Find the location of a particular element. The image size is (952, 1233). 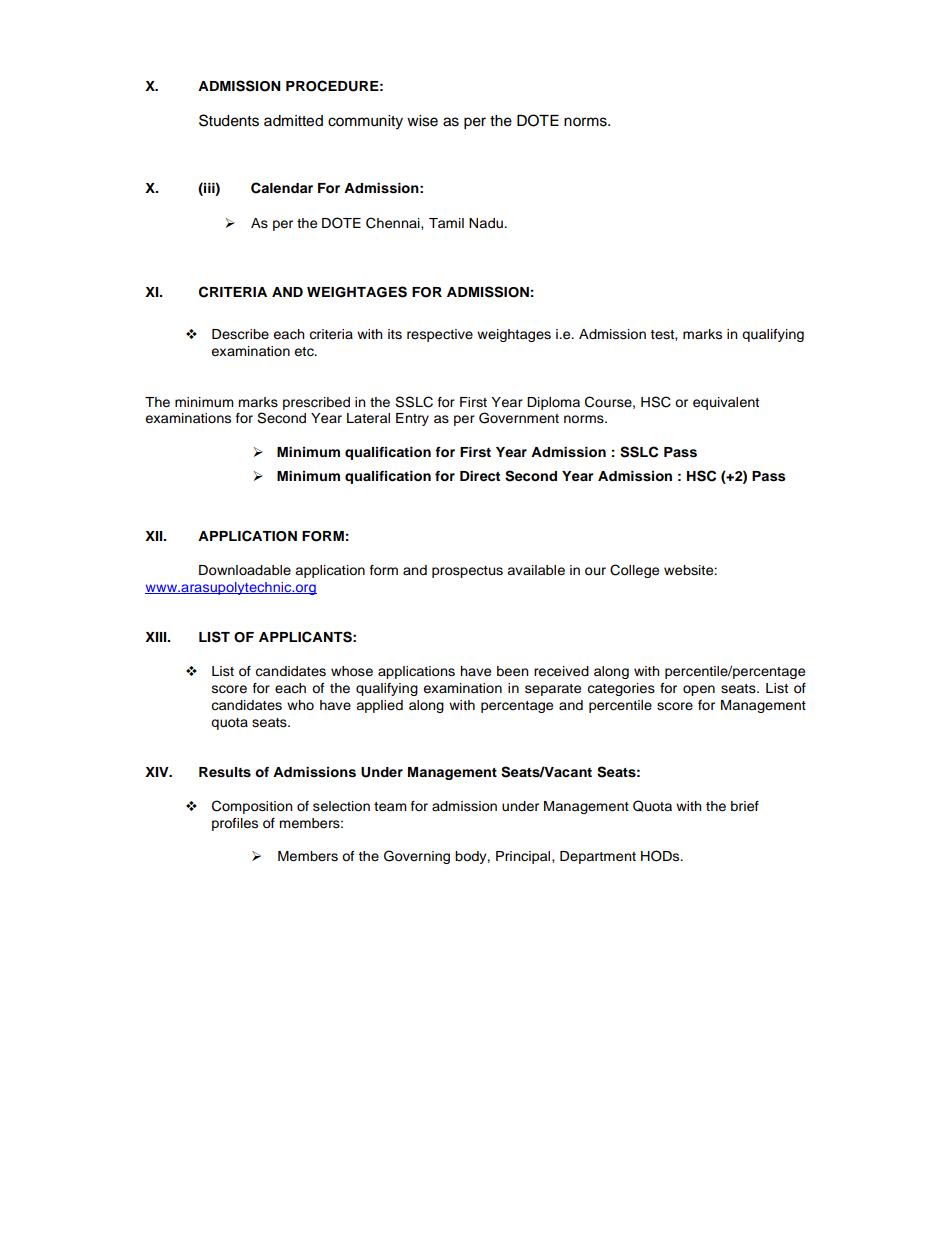

wise is located at coordinates (422, 121).
